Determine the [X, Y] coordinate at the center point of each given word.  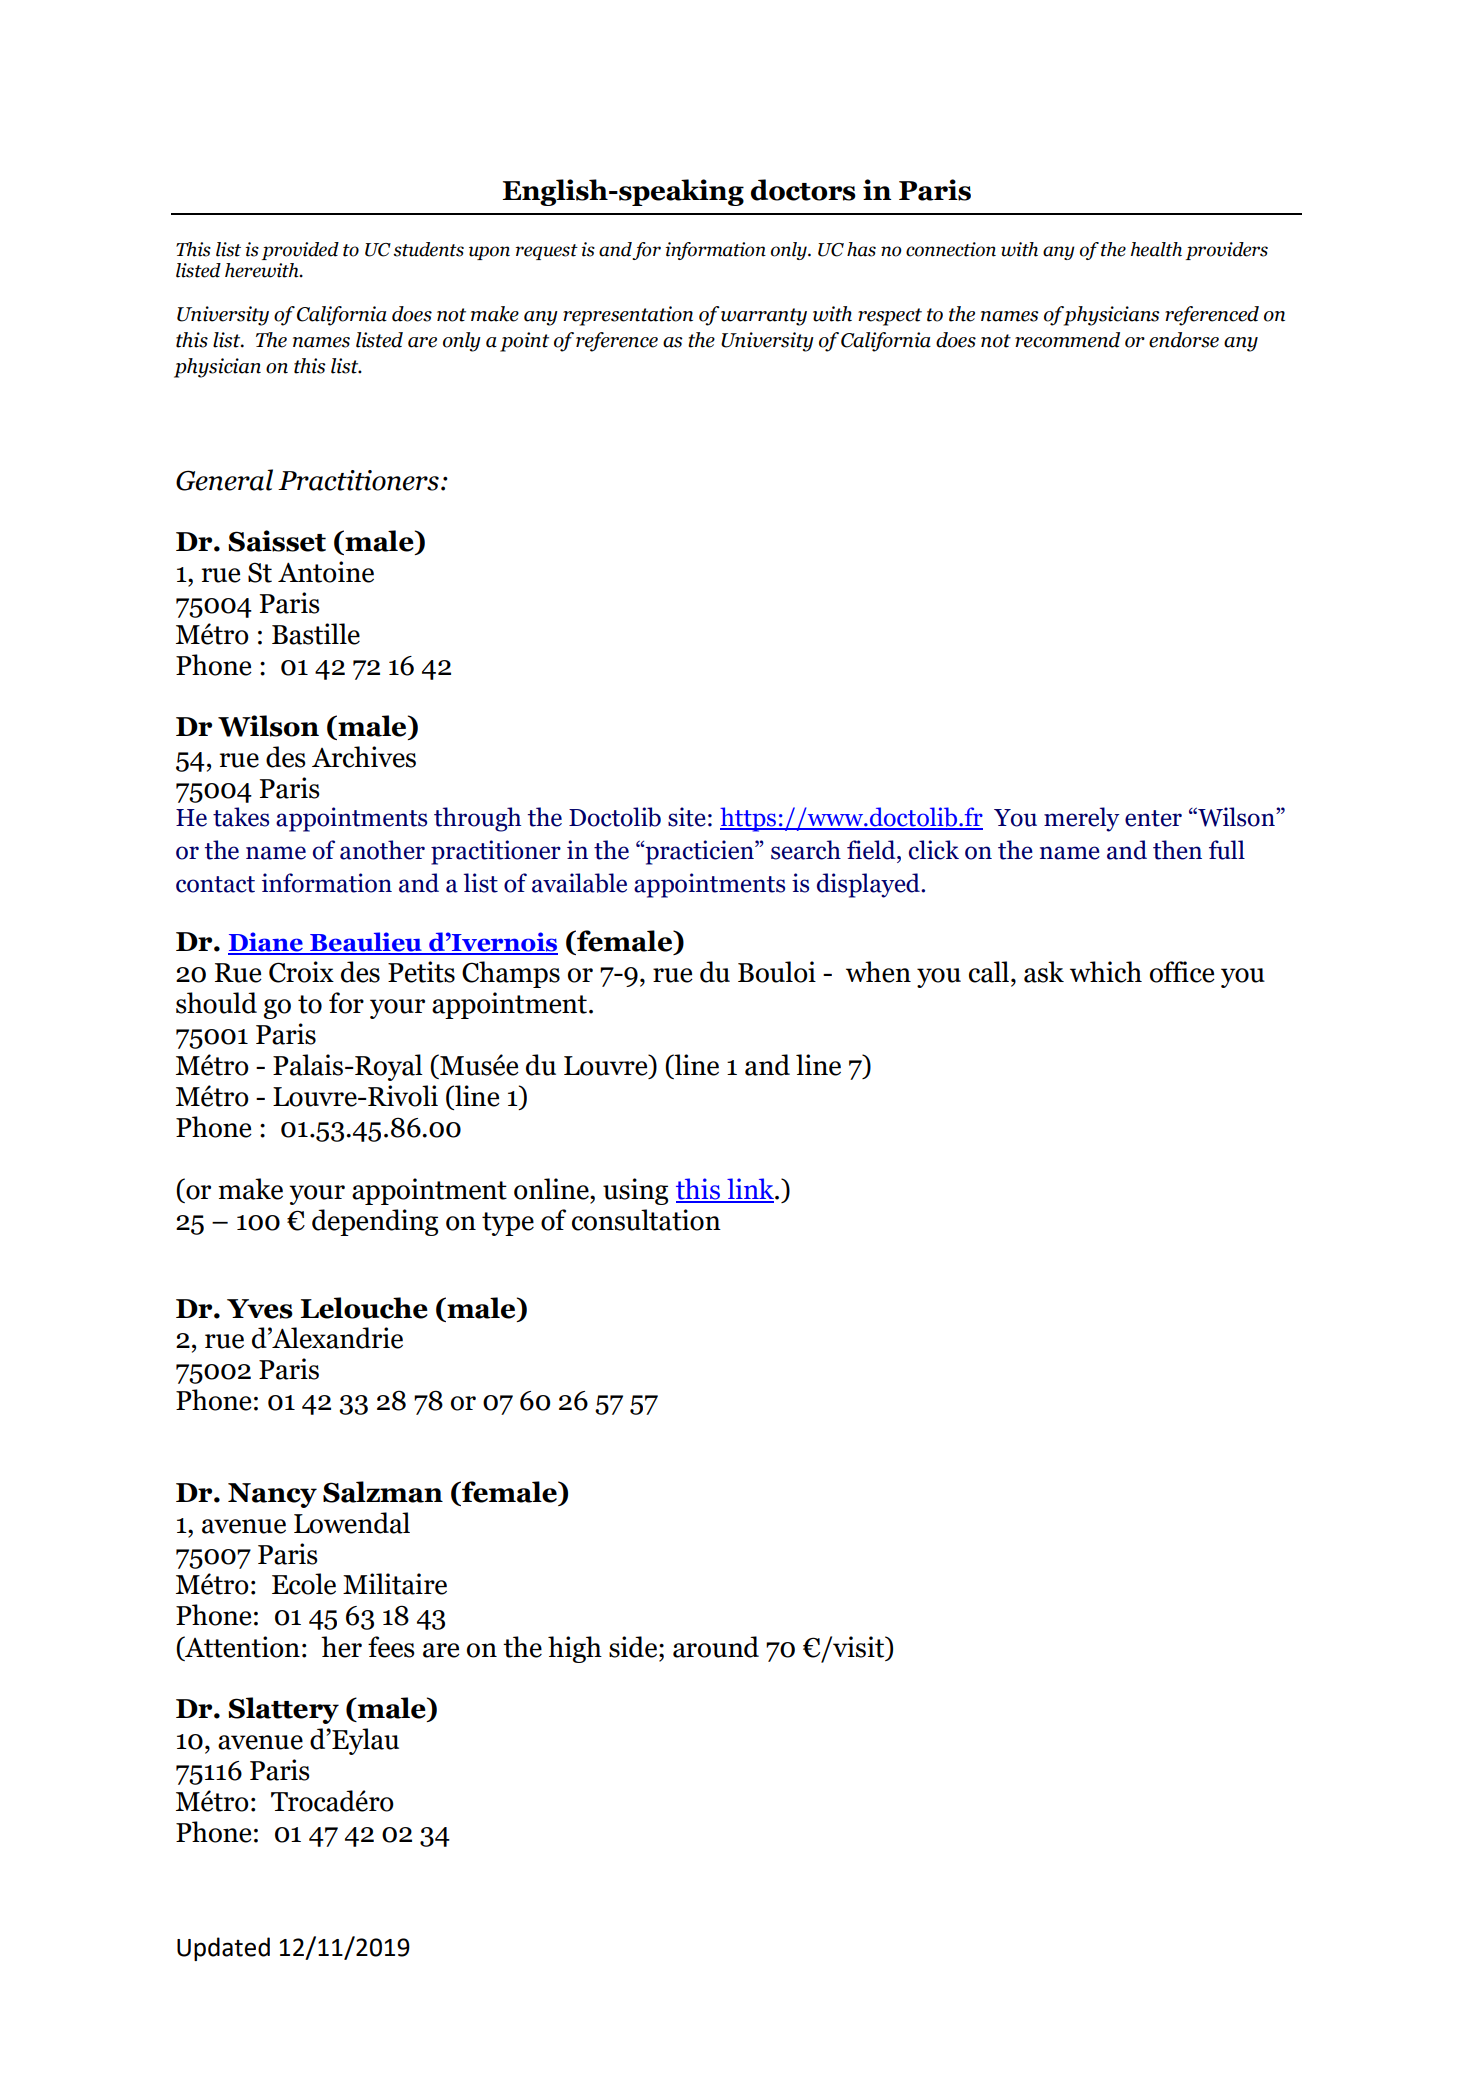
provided [300, 251]
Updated [223, 1949]
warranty [764, 317]
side [633, 1647]
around [716, 1647]
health [1156, 249]
